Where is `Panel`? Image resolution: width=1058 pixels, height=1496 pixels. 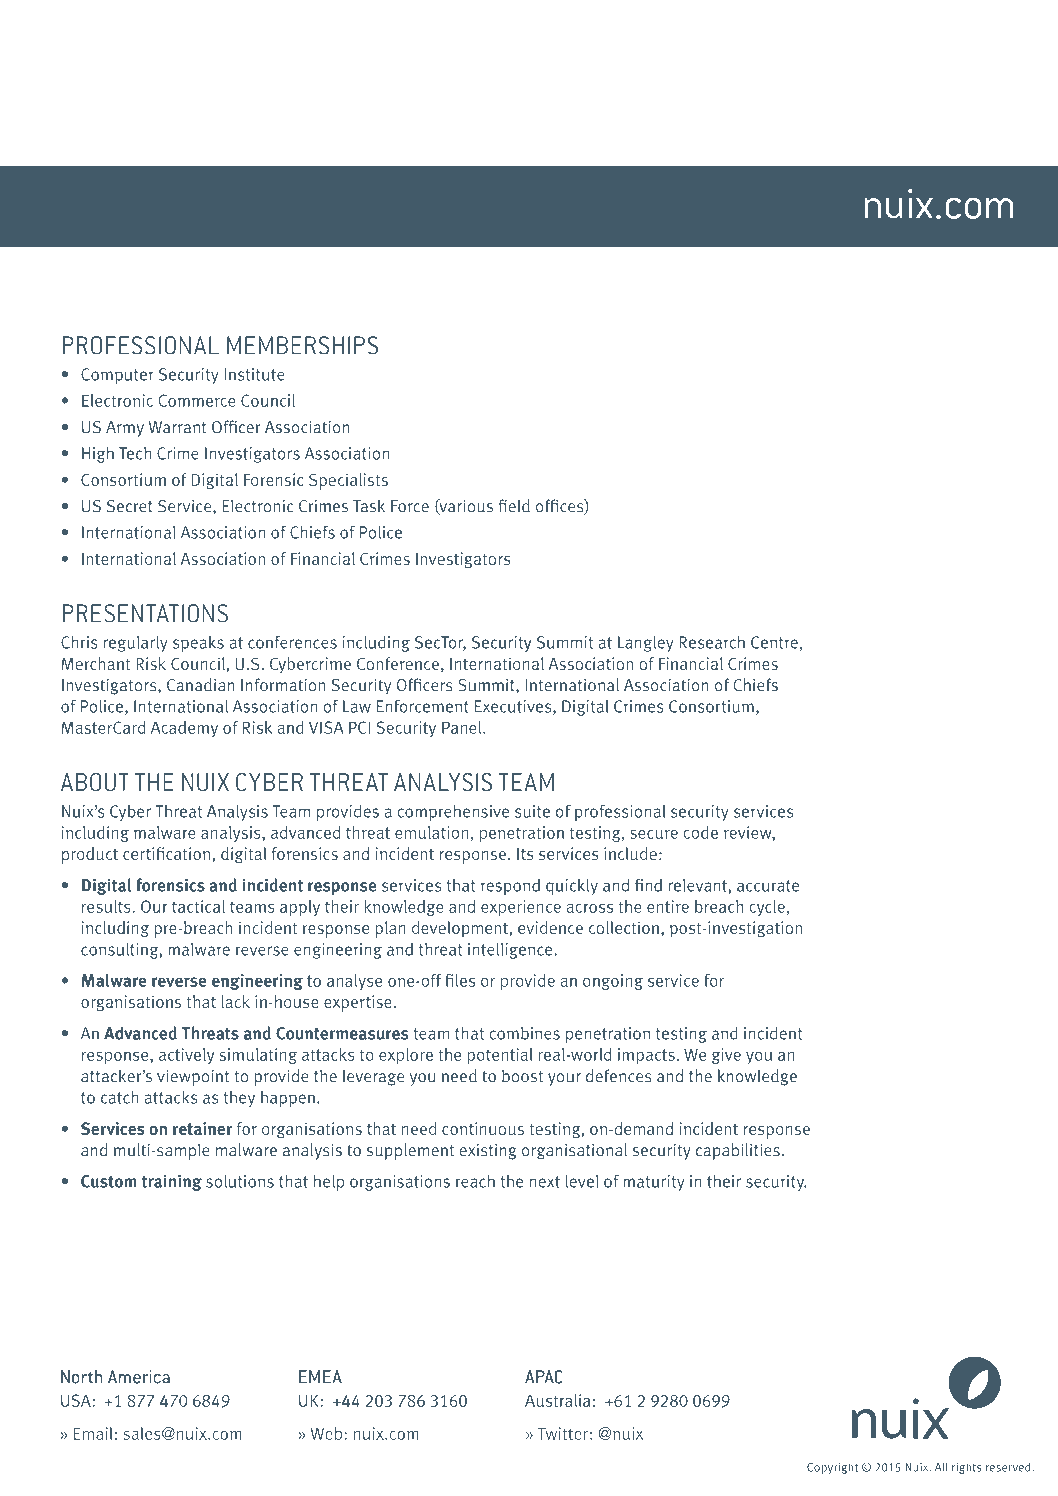 Panel is located at coordinates (463, 727).
